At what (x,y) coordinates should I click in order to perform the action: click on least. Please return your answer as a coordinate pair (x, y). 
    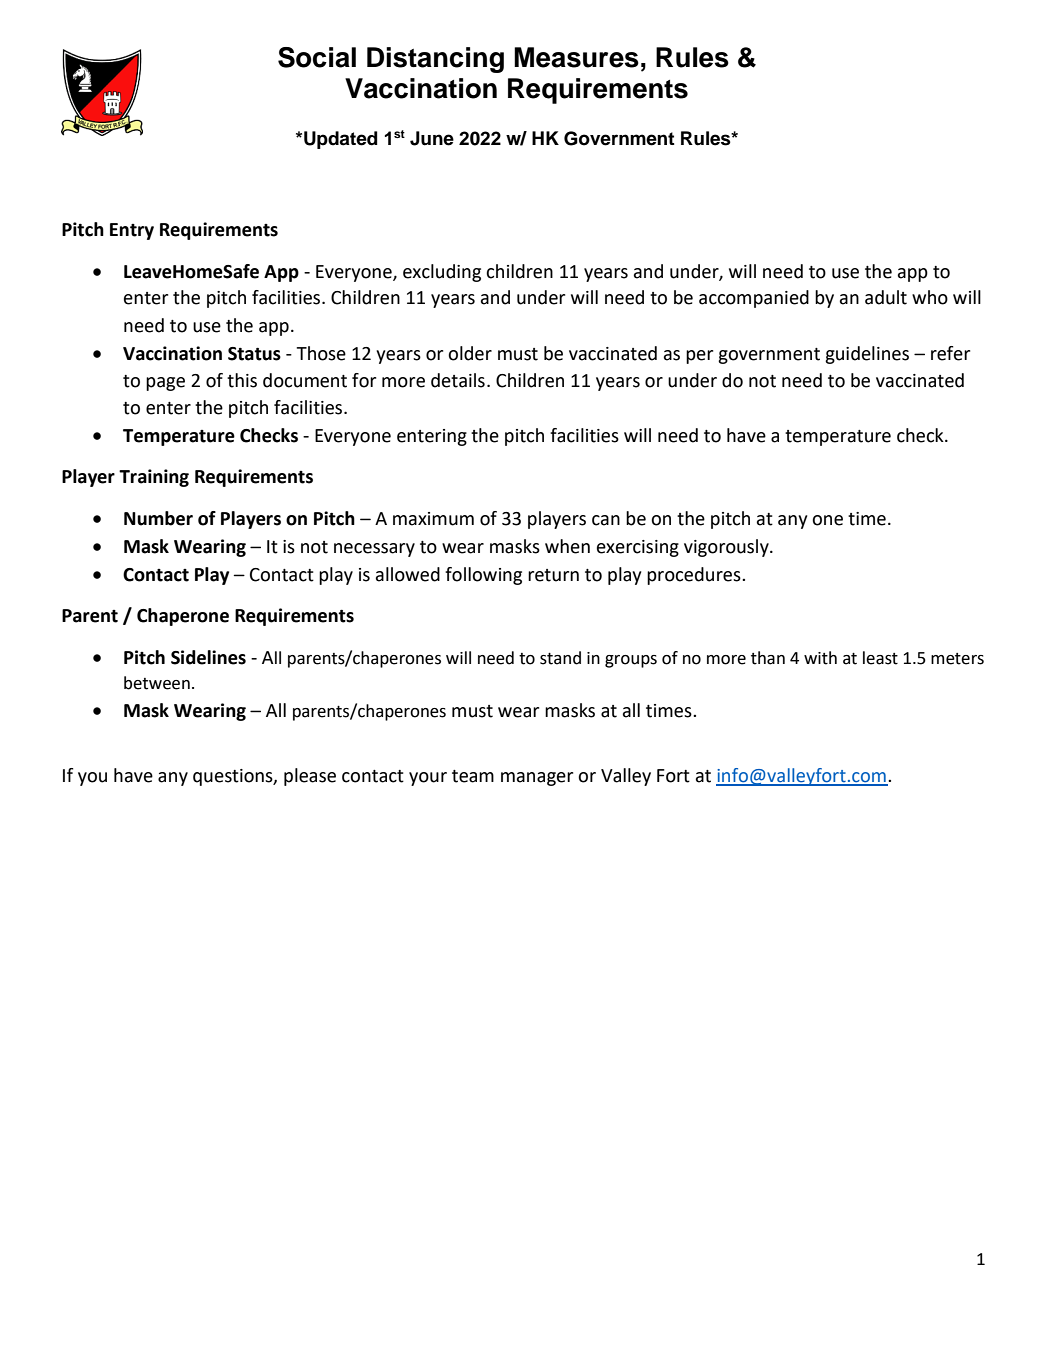
    Looking at the image, I should click on (880, 658).
